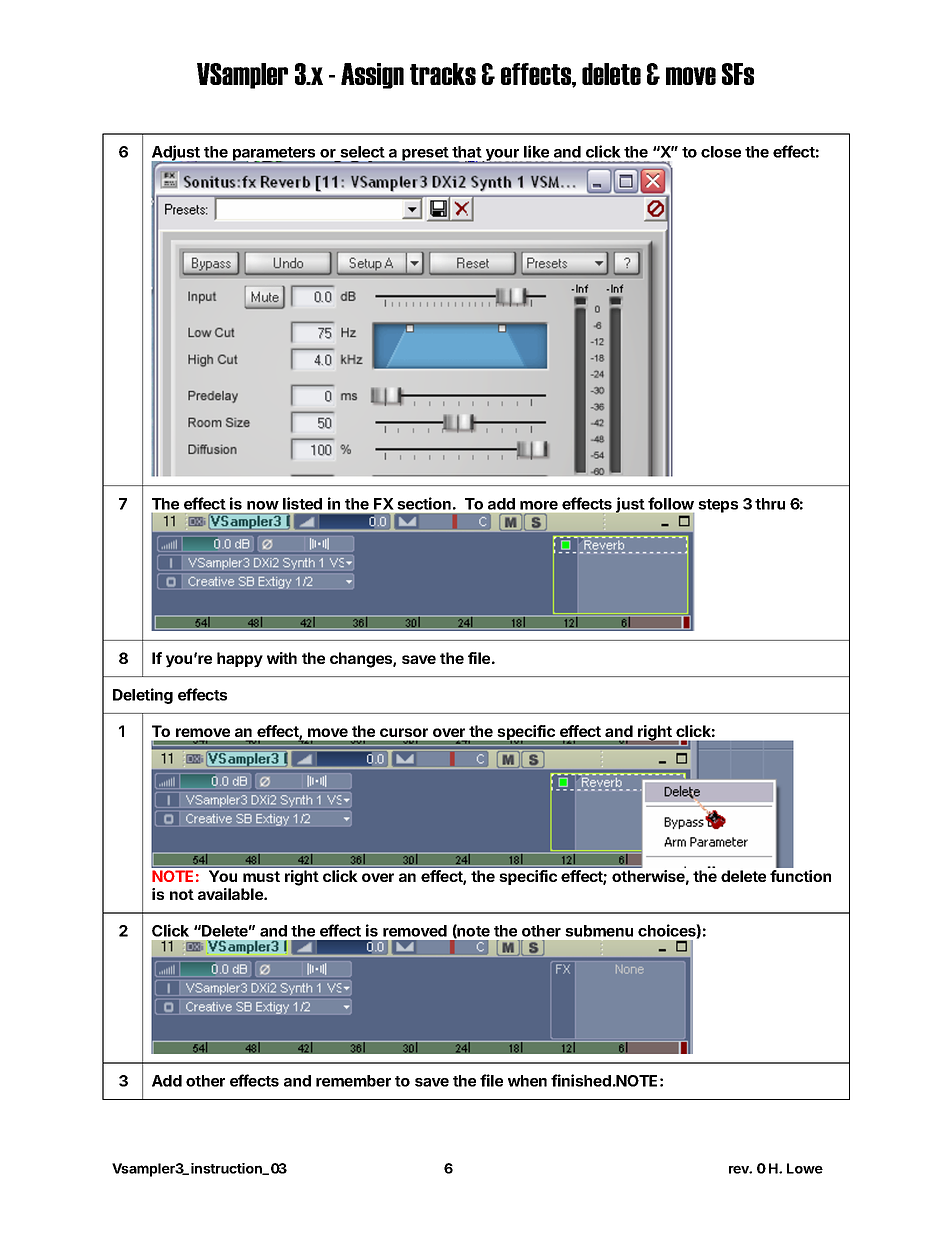 The height and width of the document is (1233, 952). What do you see at coordinates (770, 504) in the document?
I see `thru` at bounding box center [770, 504].
